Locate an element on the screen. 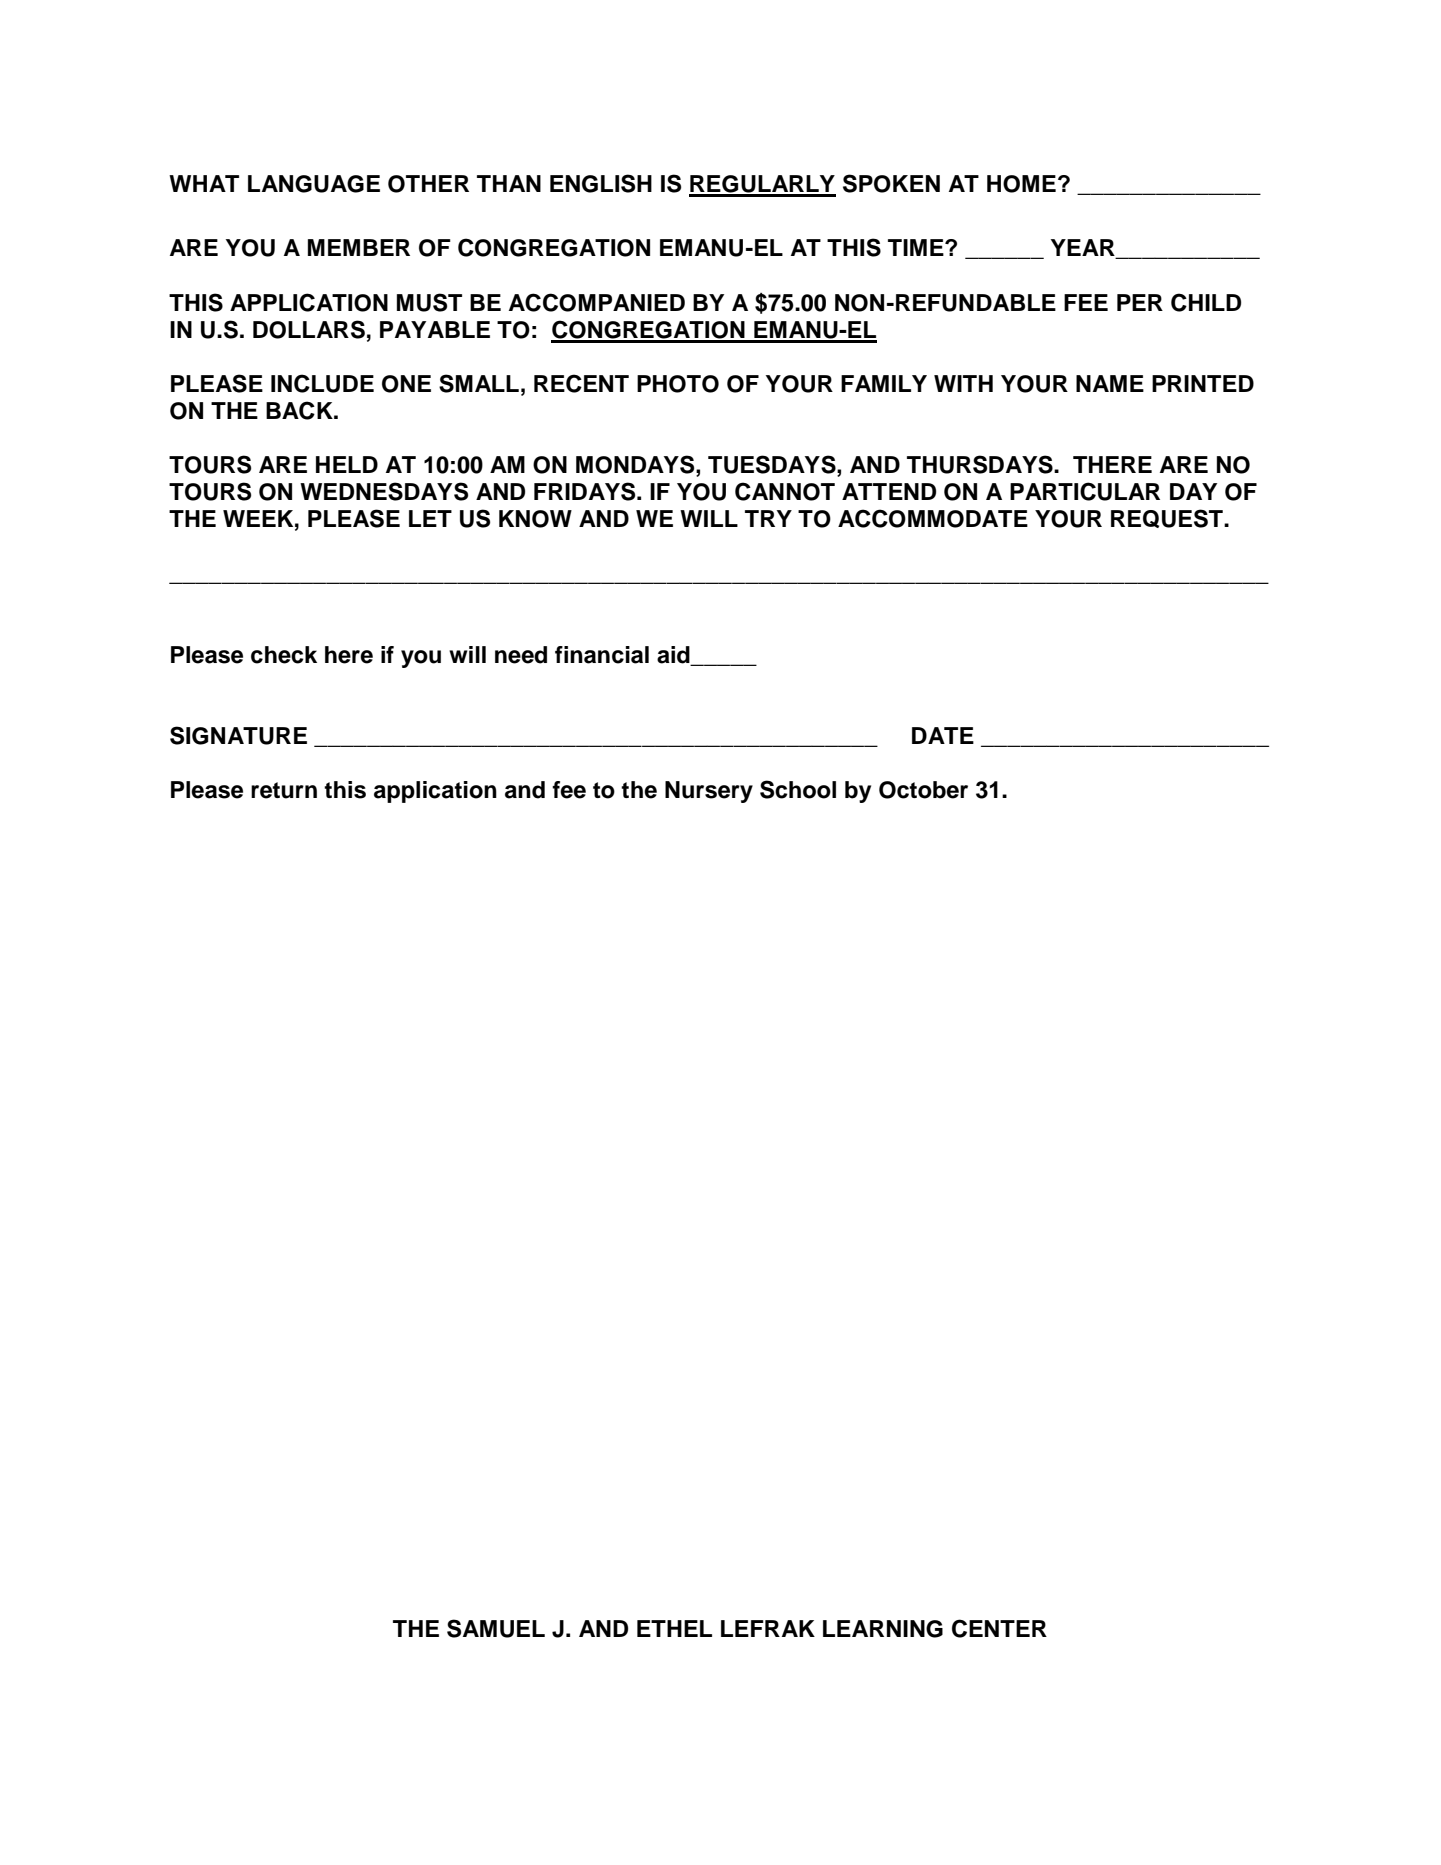 This screenshot has height=1865, width=1441. ENGLISH is located at coordinates (601, 183).
